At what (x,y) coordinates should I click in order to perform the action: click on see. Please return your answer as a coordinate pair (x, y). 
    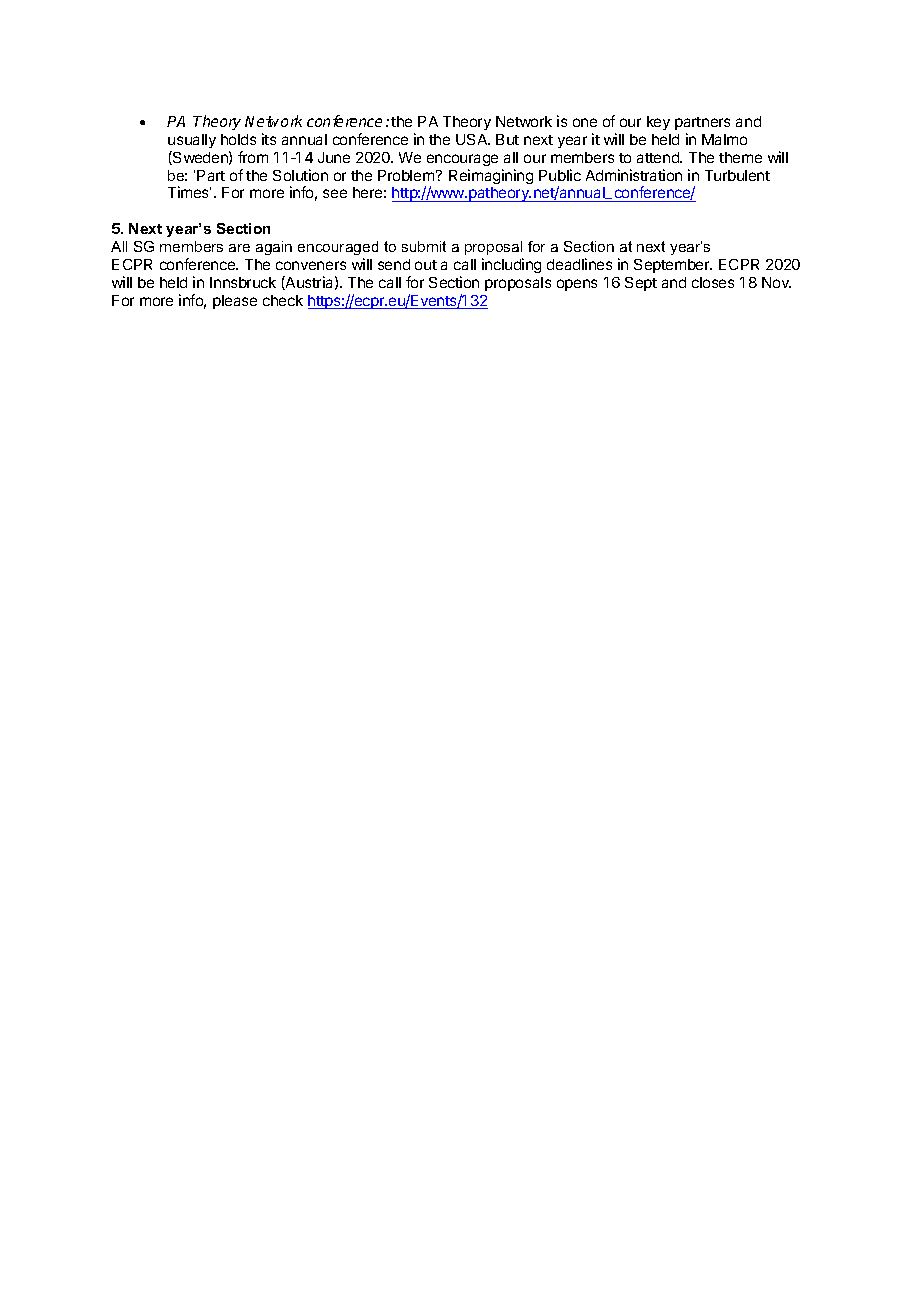
    Looking at the image, I should click on (335, 193).
